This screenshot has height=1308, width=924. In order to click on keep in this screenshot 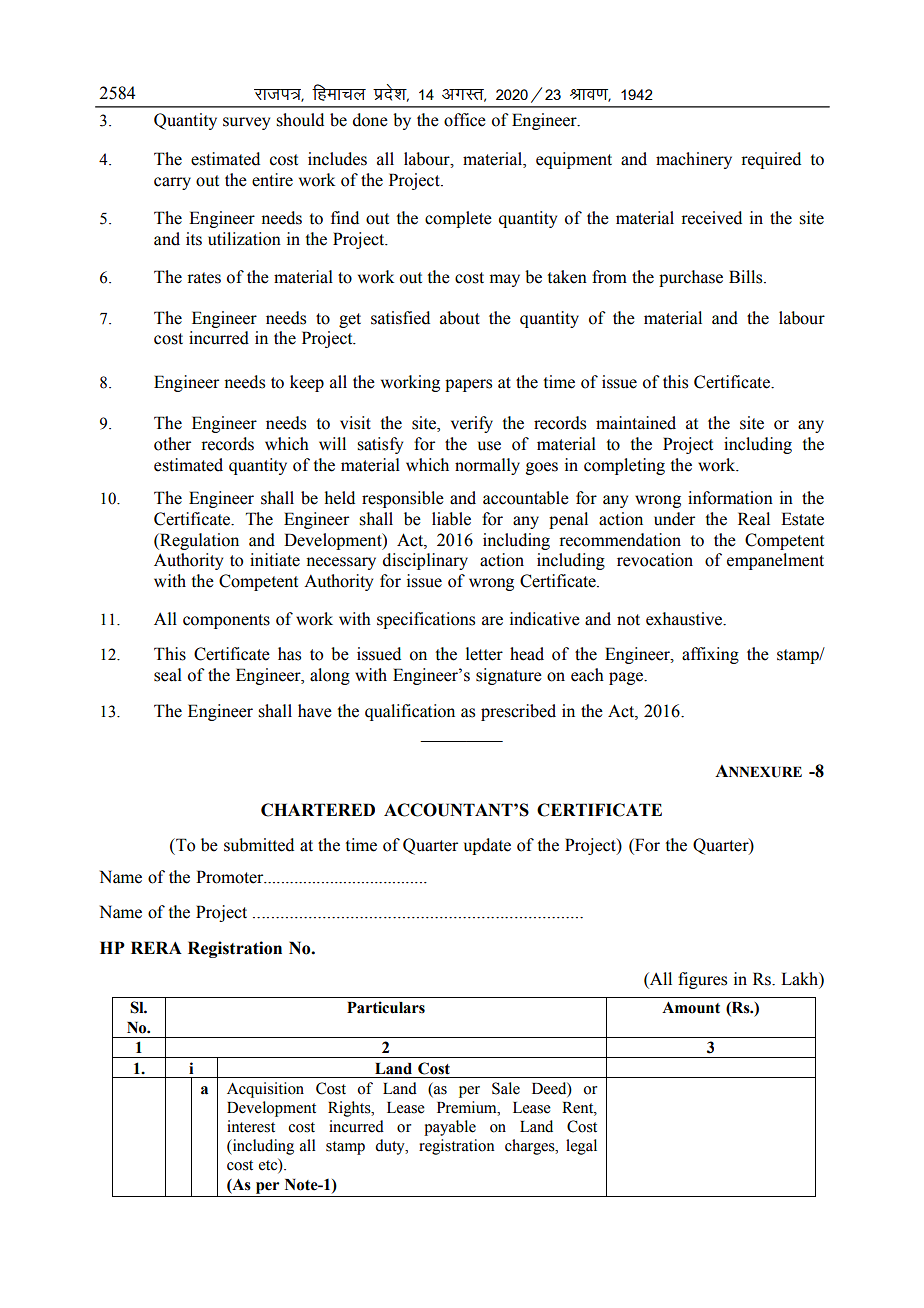, I will do `click(307, 383)`.
